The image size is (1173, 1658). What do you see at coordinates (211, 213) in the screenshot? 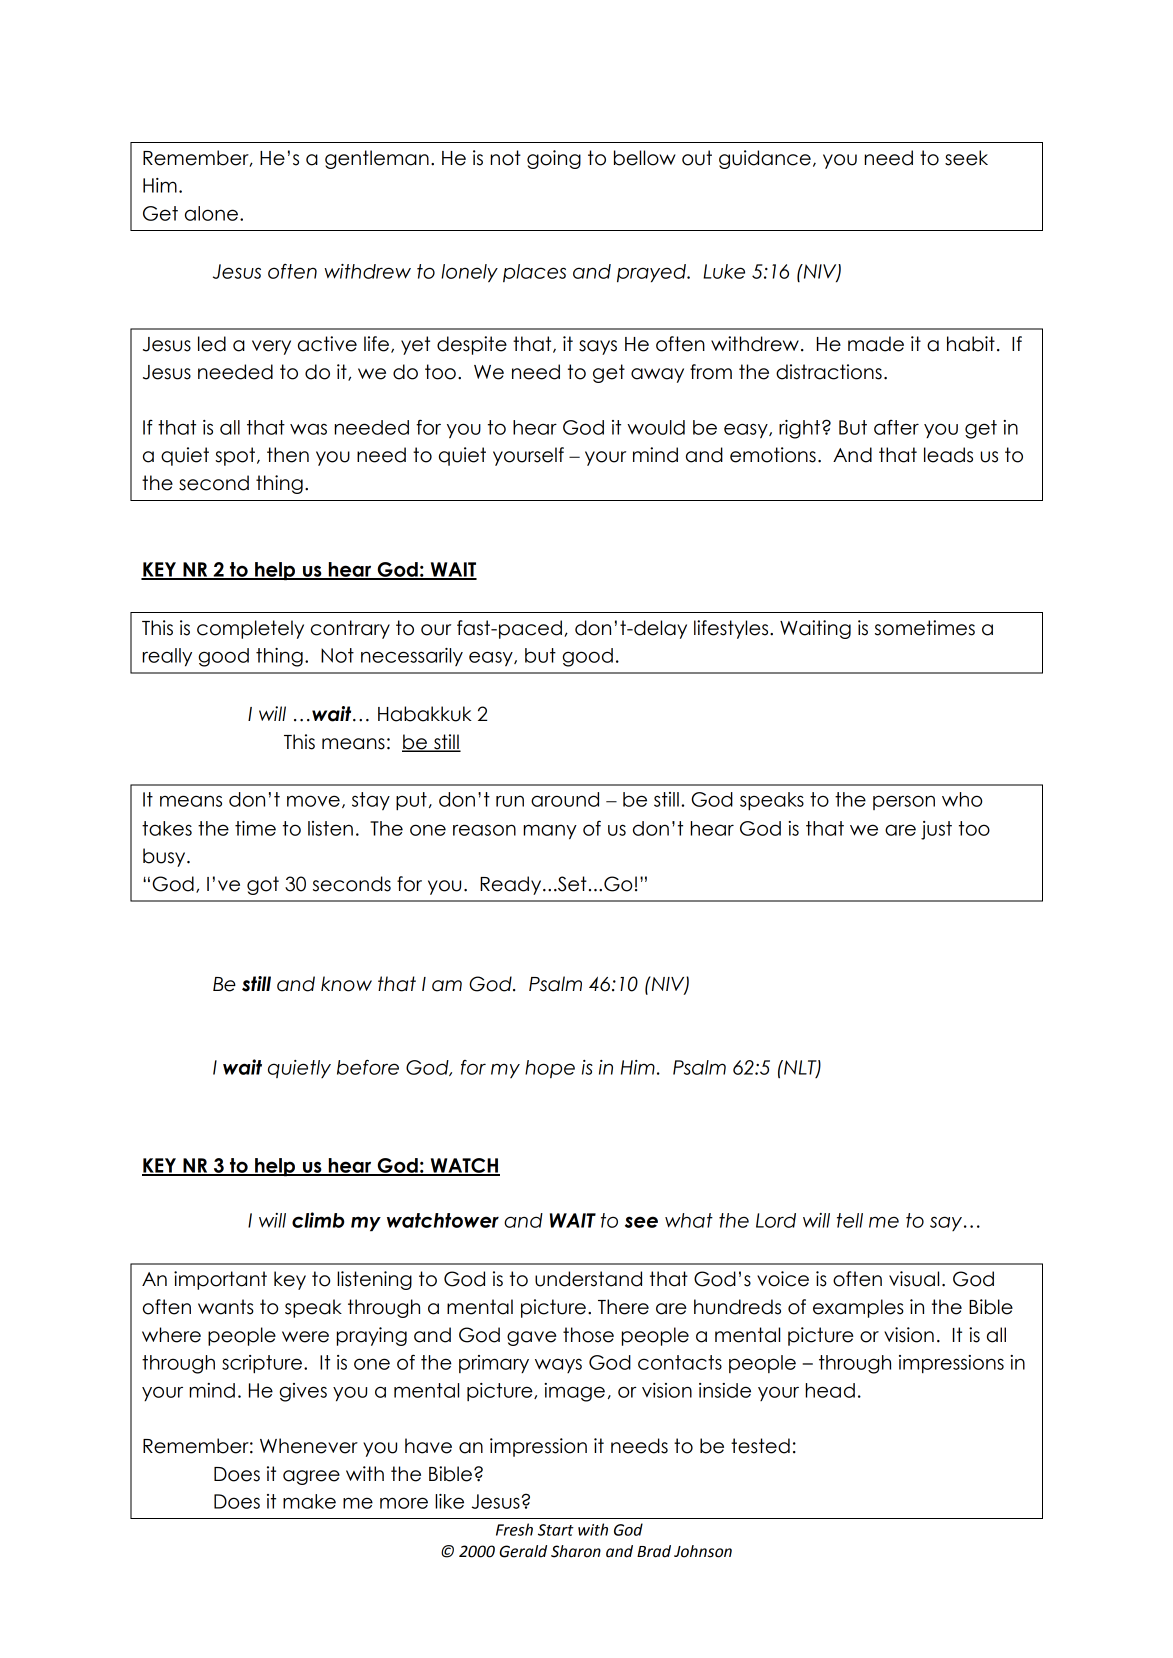
I see `alone` at bounding box center [211, 213].
